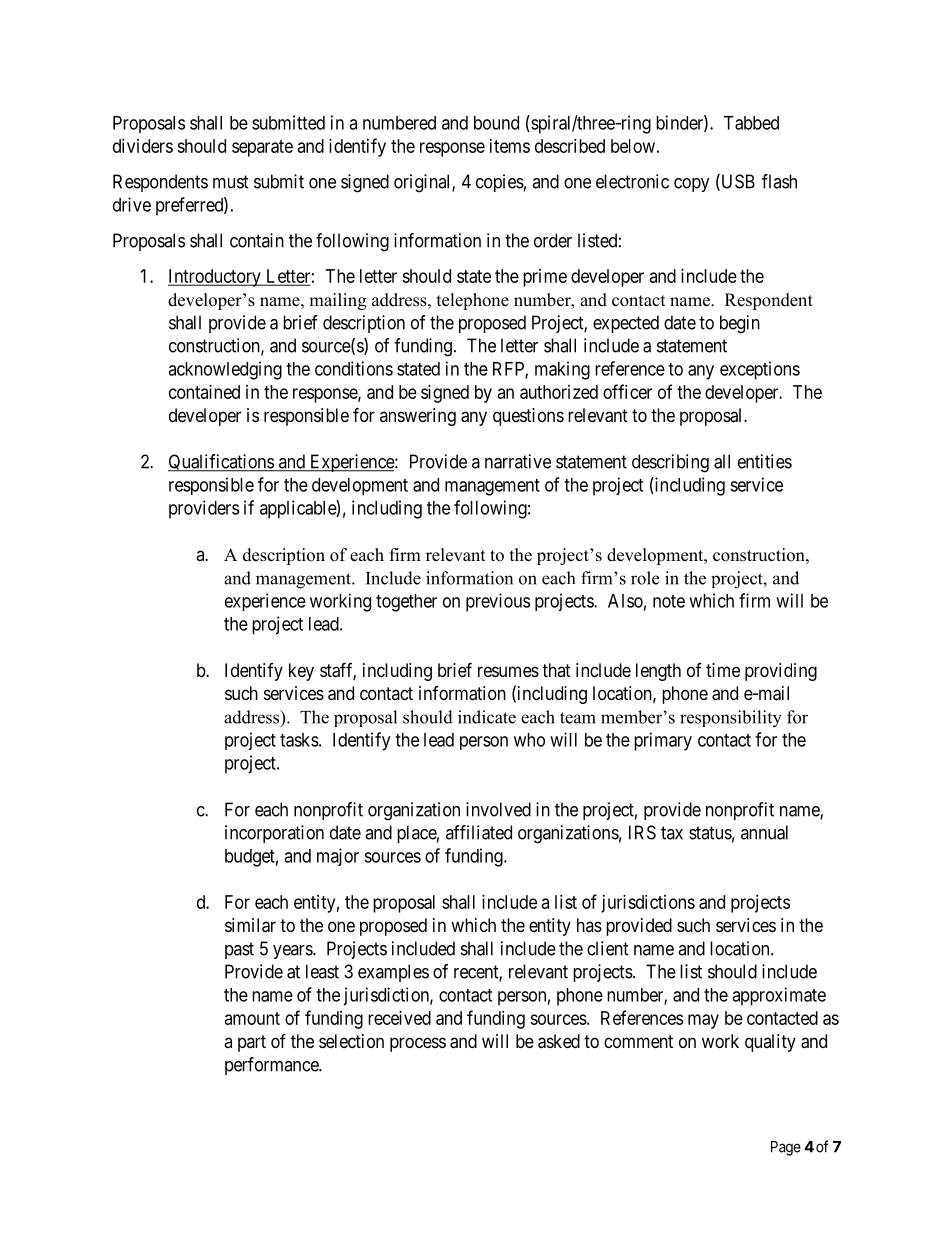 The height and width of the screenshot is (1233, 952). Describe the element at coordinates (272, 1066) in the screenshot. I see `performance` at that location.
